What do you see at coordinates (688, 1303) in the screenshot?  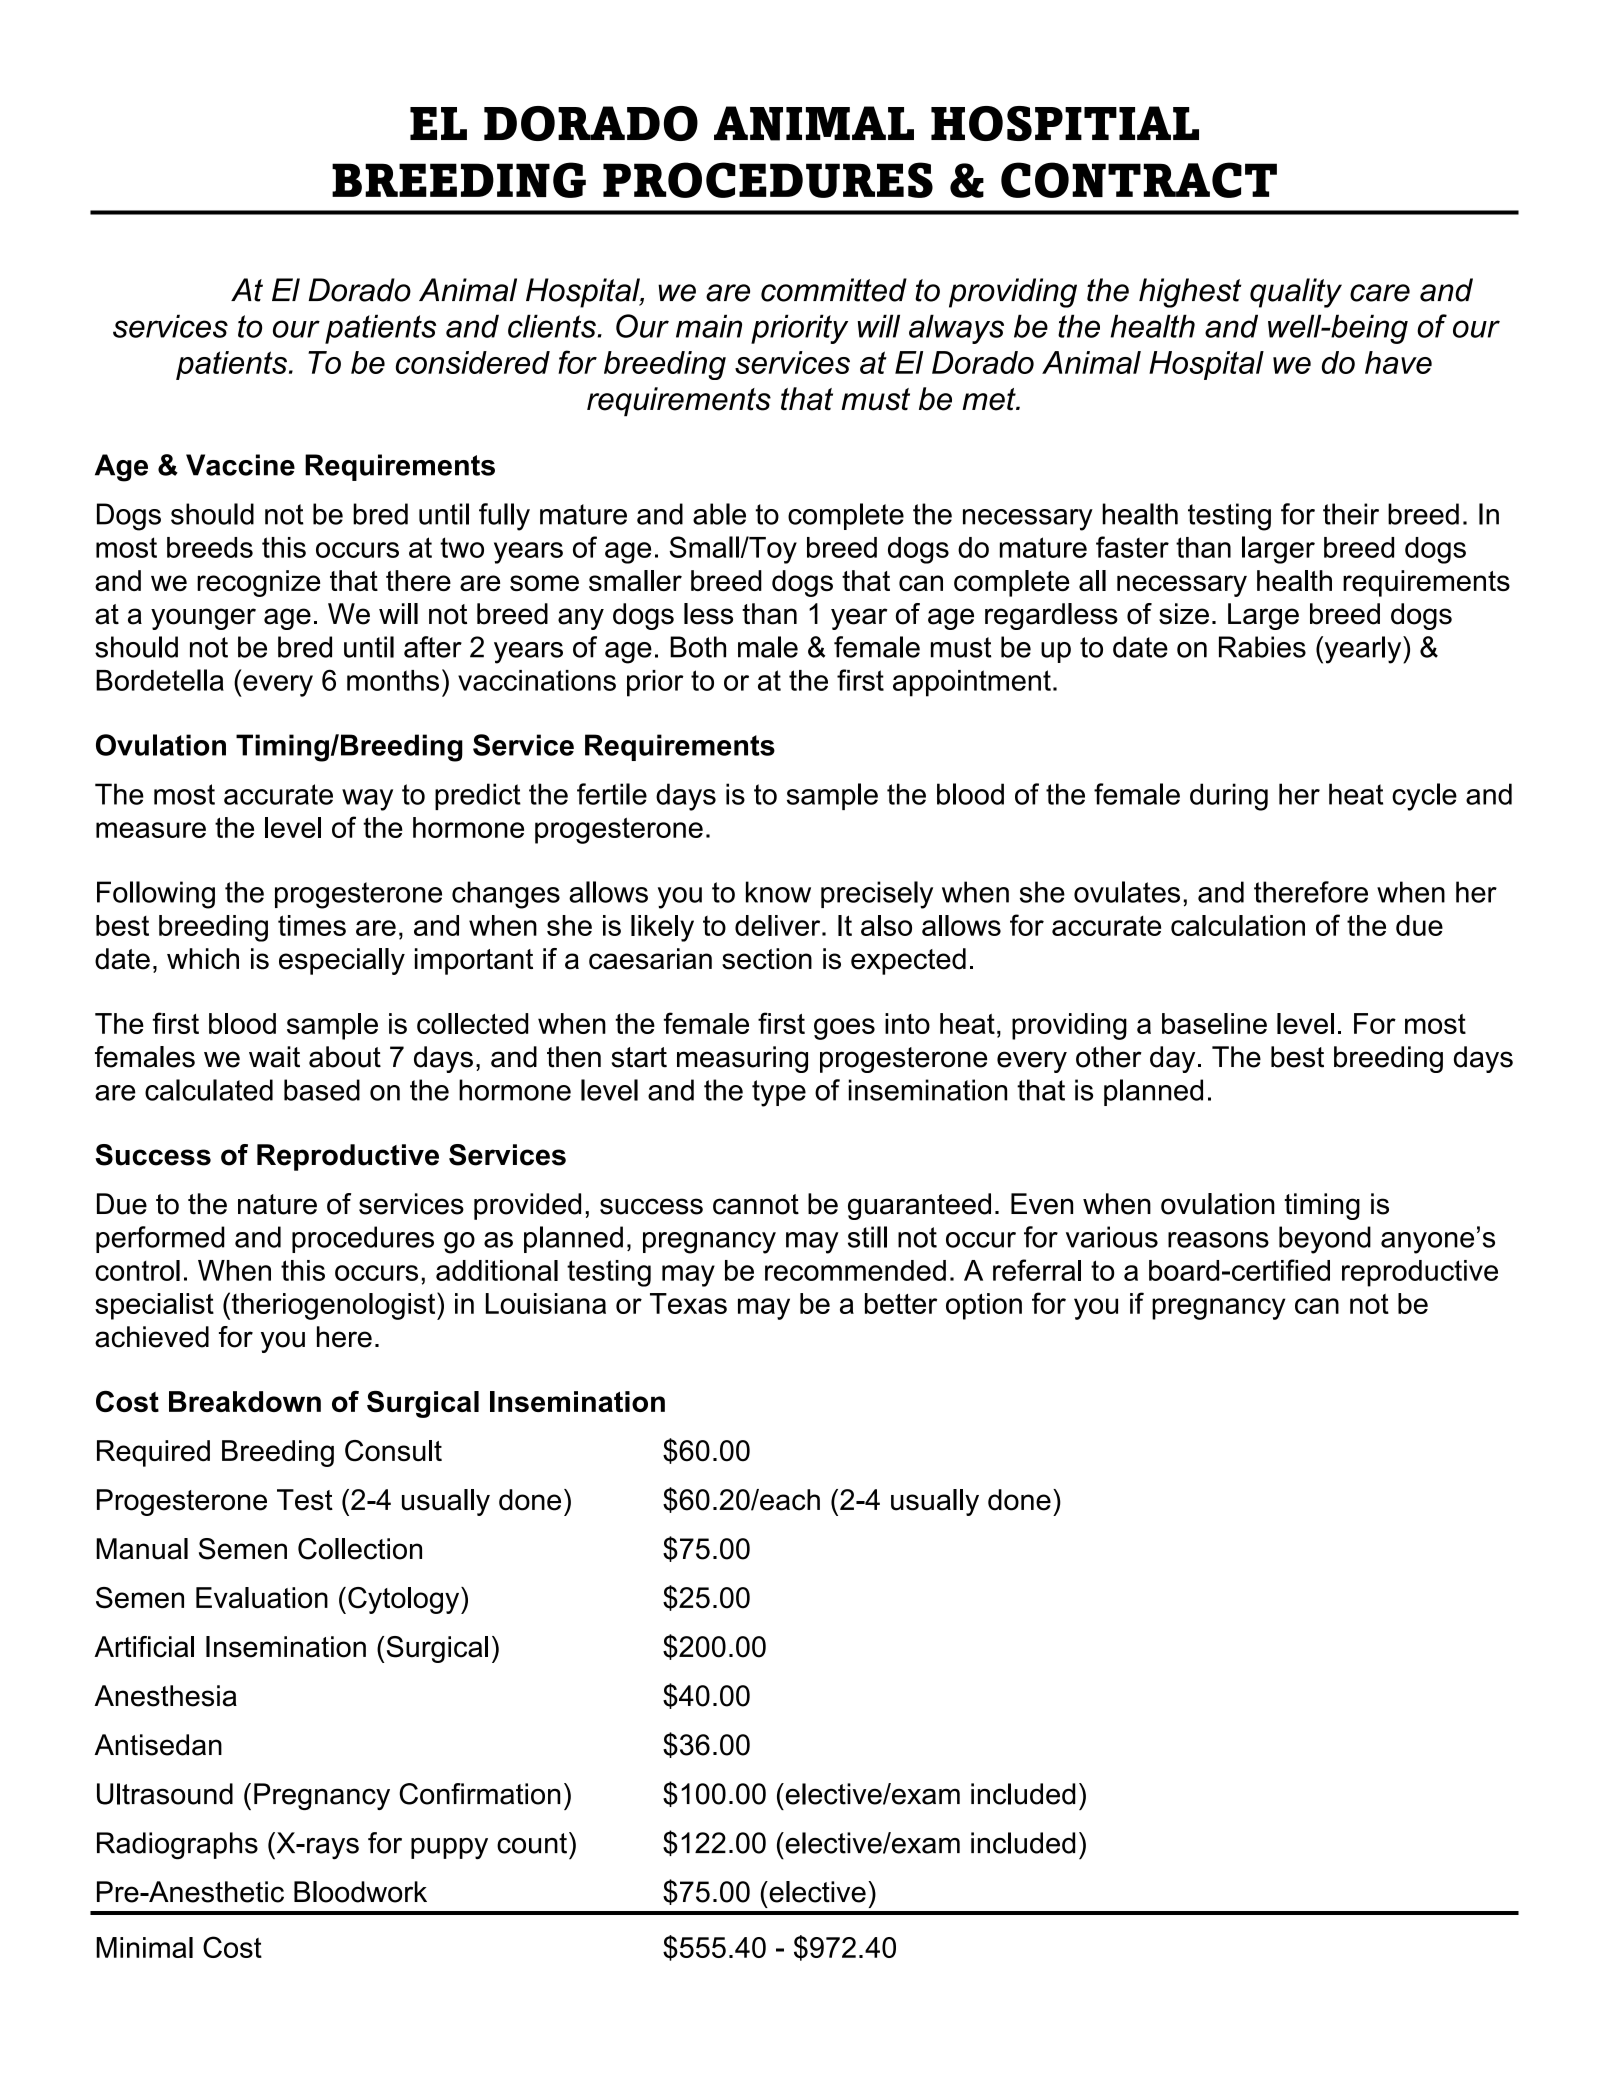 I see `Texas` at bounding box center [688, 1303].
